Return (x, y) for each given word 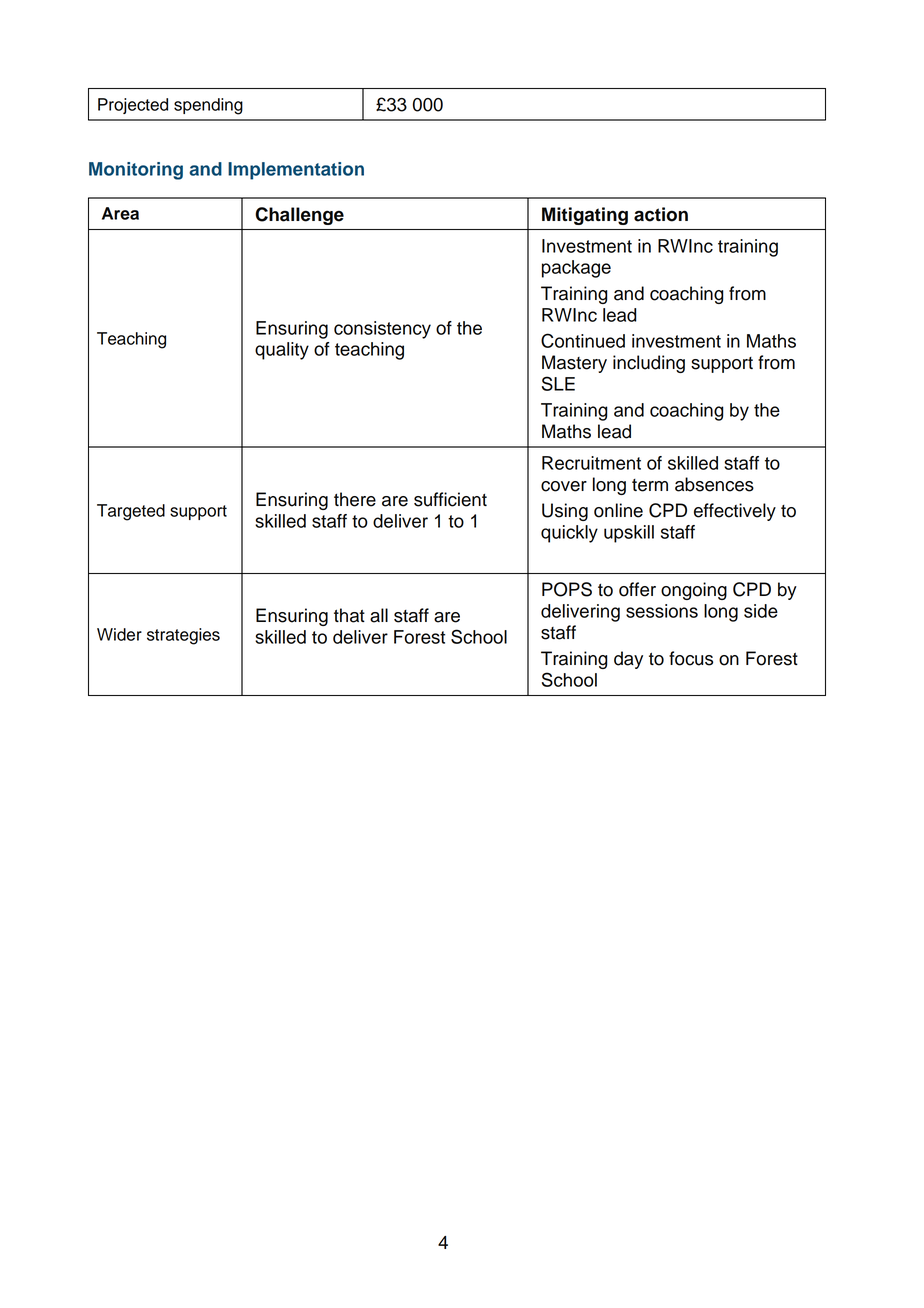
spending (208, 106)
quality (282, 351)
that (349, 615)
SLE (558, 383)
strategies (183, 636)
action (661, 214)
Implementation (296, 171)
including (649, 364)
